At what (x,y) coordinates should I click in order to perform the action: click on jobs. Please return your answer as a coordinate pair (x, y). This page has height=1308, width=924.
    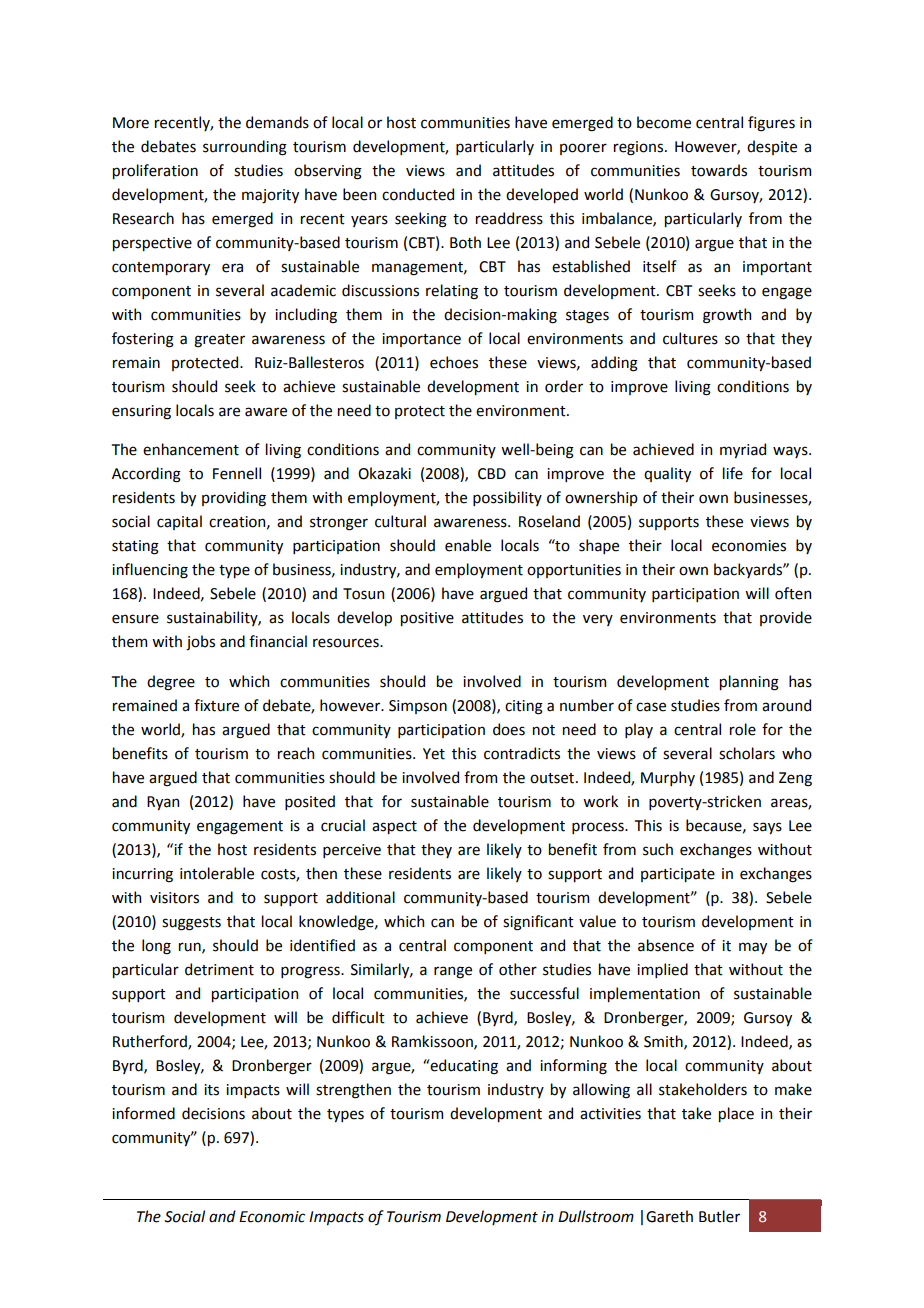
    Looking at the image, I should click on (200, 643).
